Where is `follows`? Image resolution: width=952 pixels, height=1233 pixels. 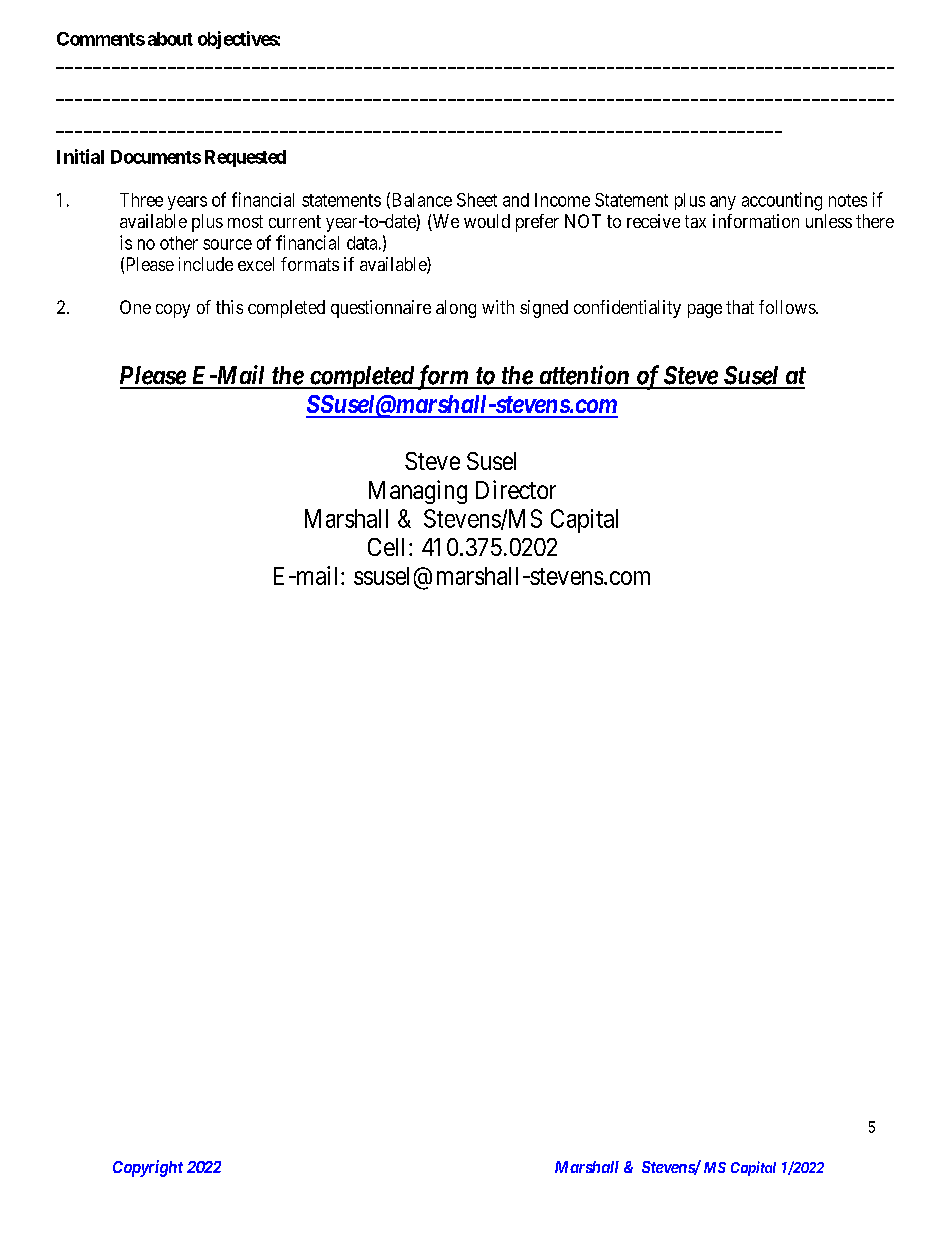
follows is located at coordinates (788, 307).
